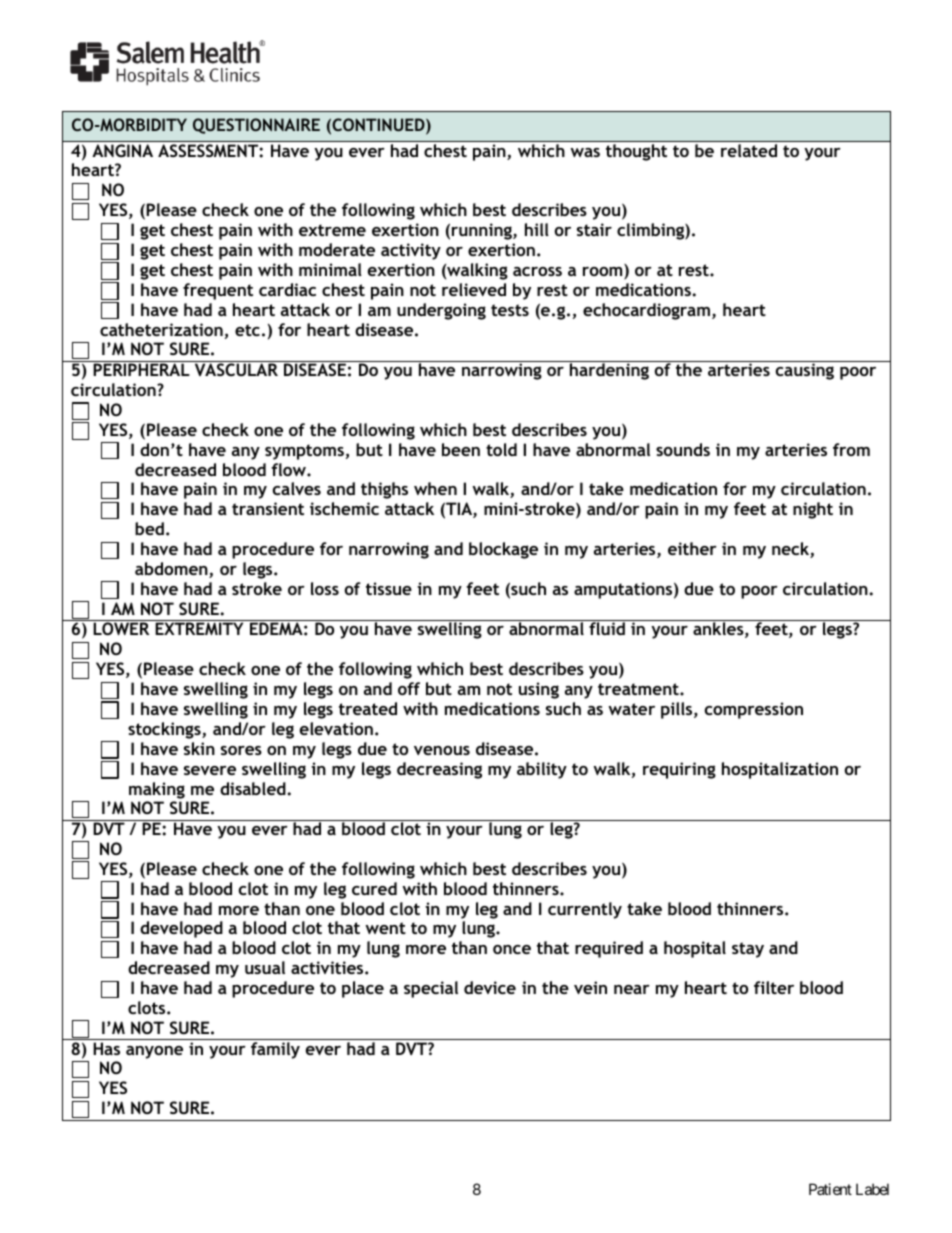 The width and height of the screenshot is (952, 1233). I want to click on device, so click(490, 987).
